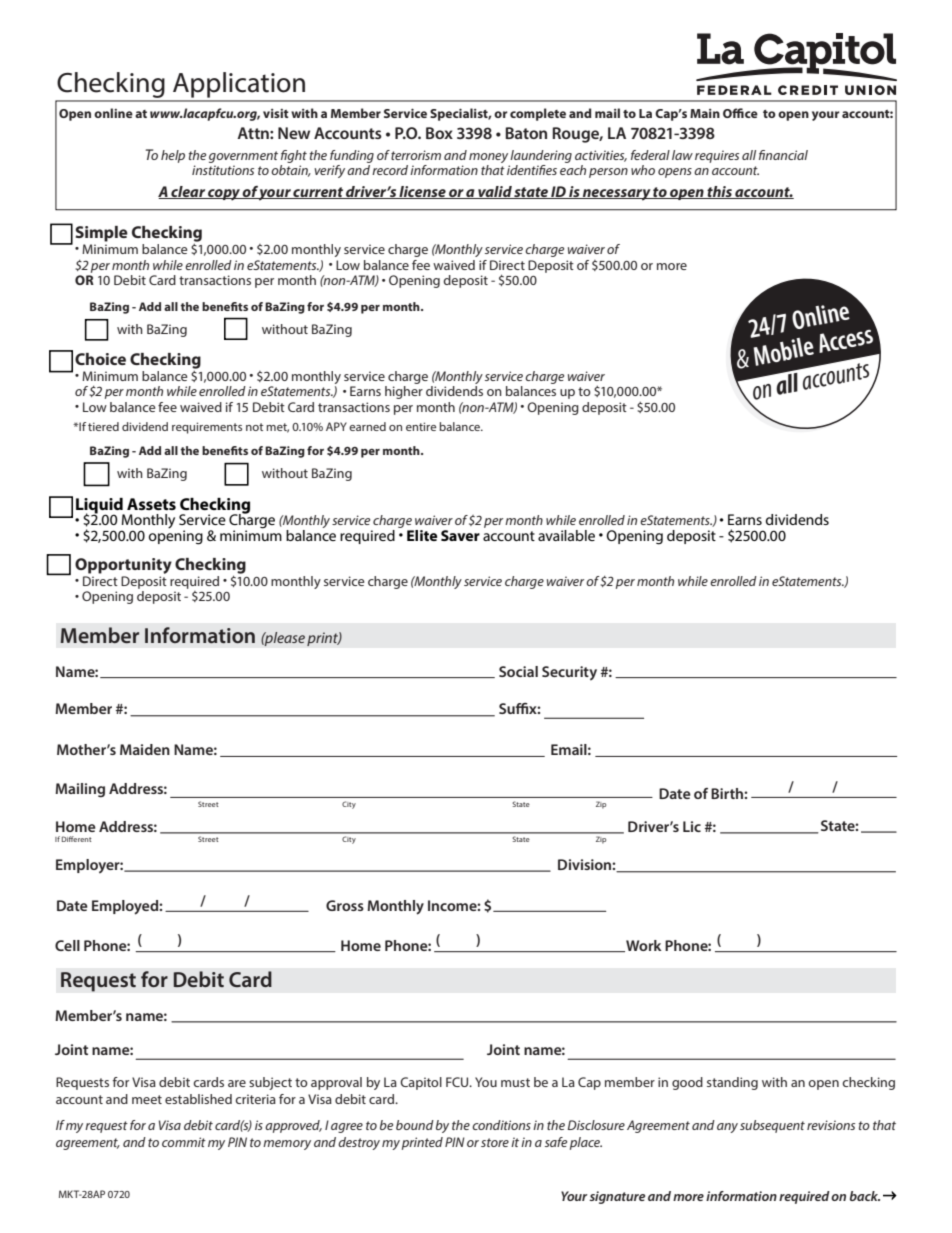  What do you see at coordinates (566, 535) in the image?
I see `available` at bounding box center [566, 535].
